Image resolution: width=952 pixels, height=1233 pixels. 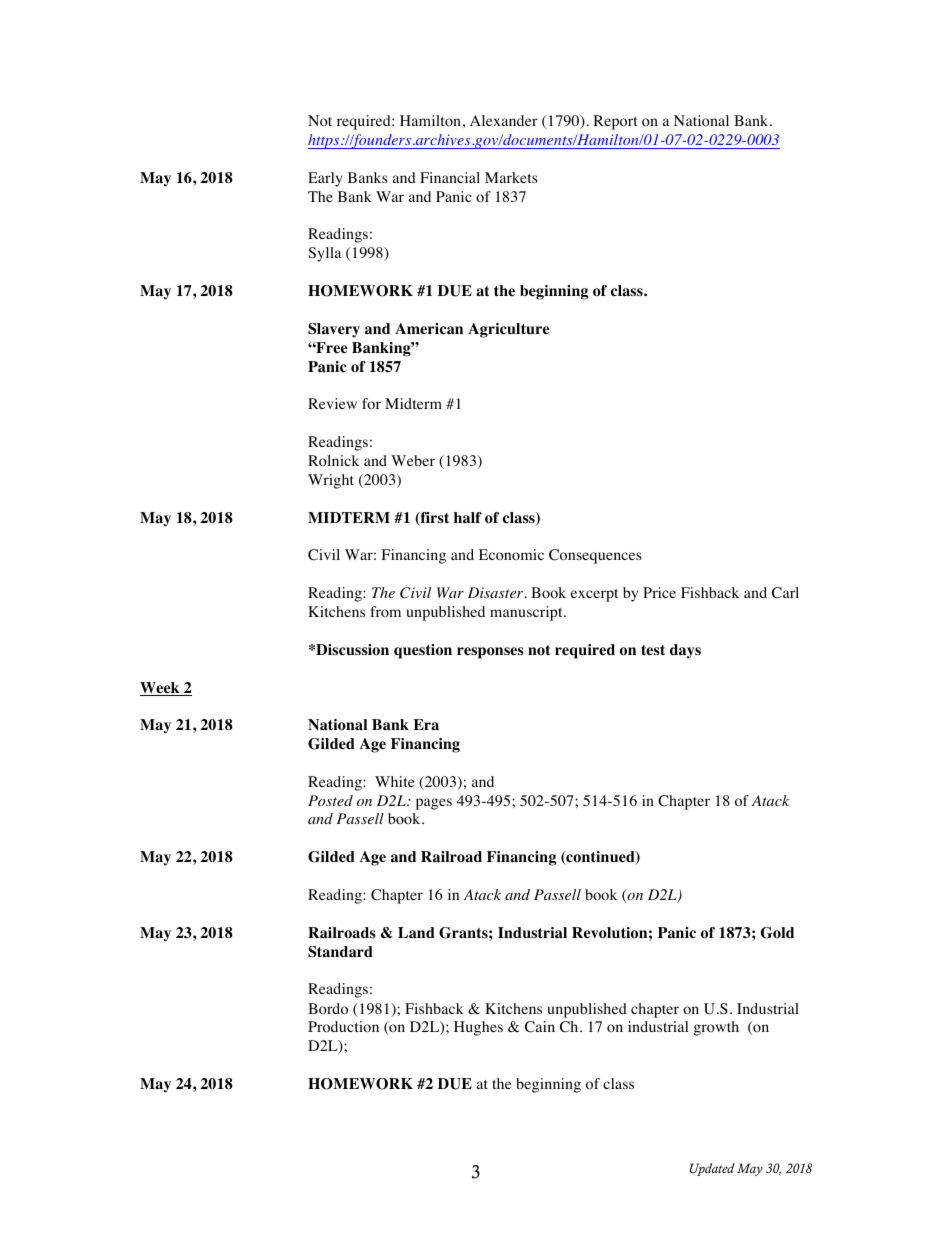 What do you see at coordinates (490, 653) in the document?
I see `responses` at bounding box center [490, 653].
